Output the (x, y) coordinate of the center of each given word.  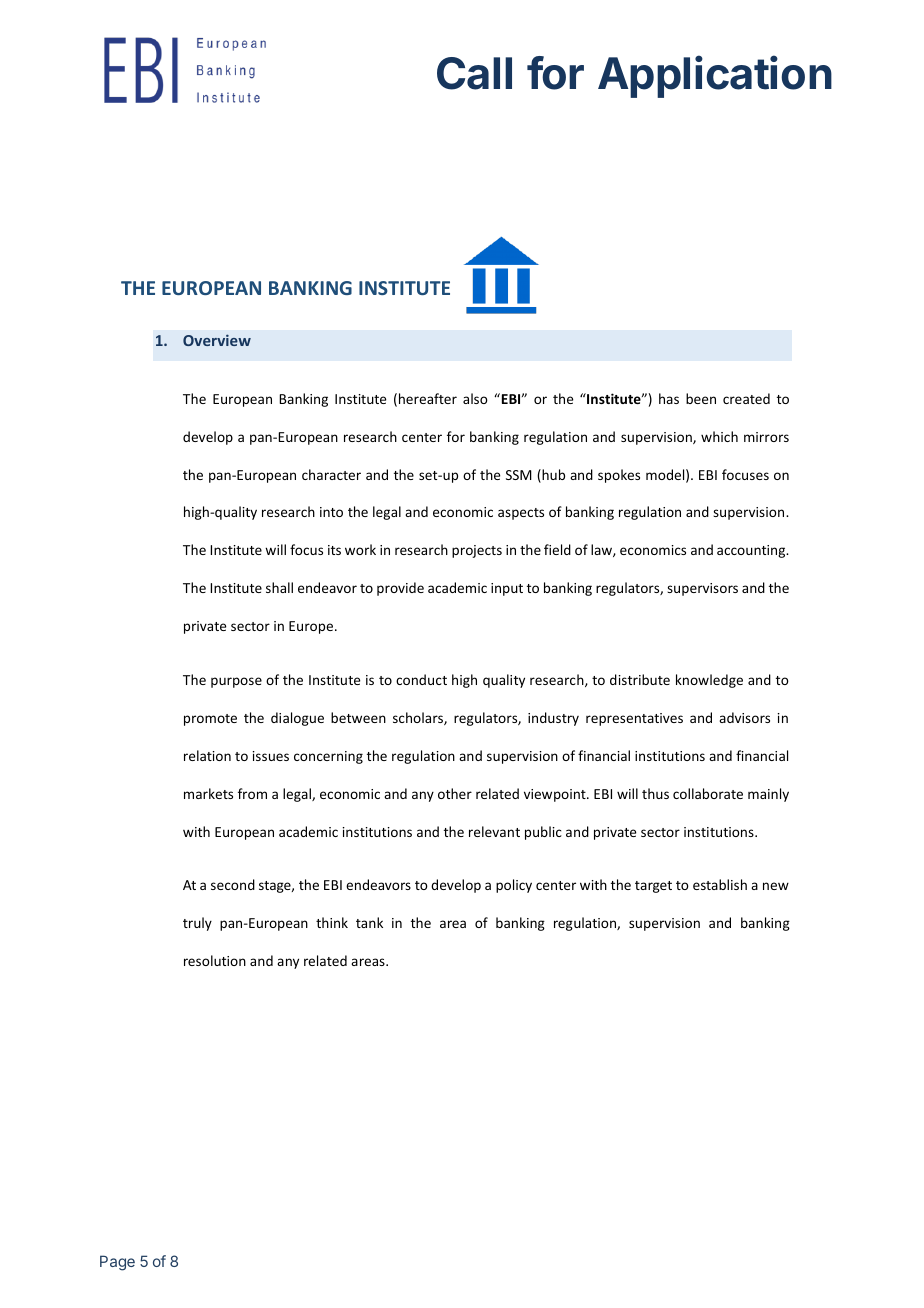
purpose (236, 682)
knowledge (709, 681)
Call (474, 73)
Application (715, 77)
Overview (217, 340)
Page (117, 1263)
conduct (421, 679)
